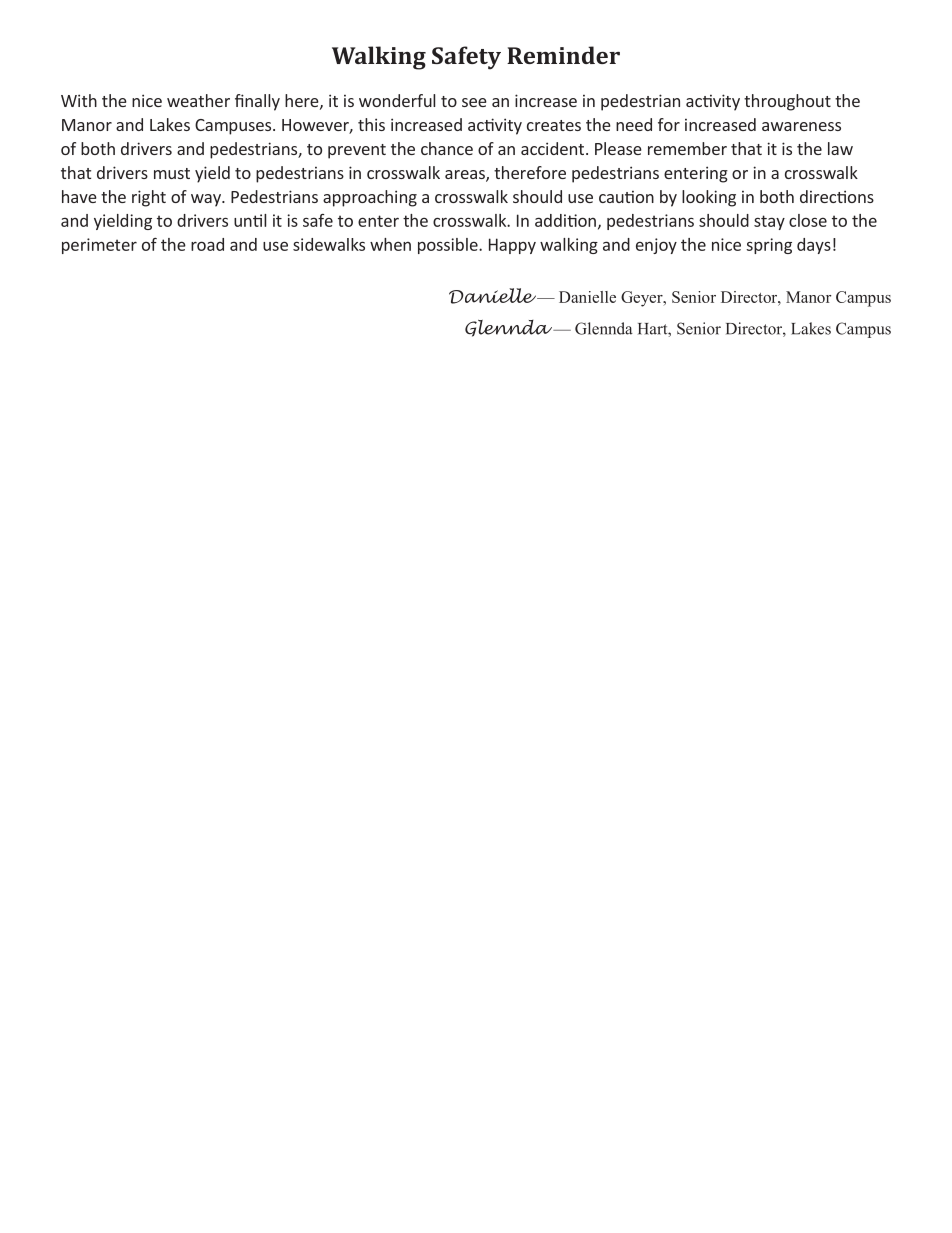 This screenshot has height=1233, width=952. Describe the element at coordinates (447, 148) in the screenshot. I see `chance` at that location.
